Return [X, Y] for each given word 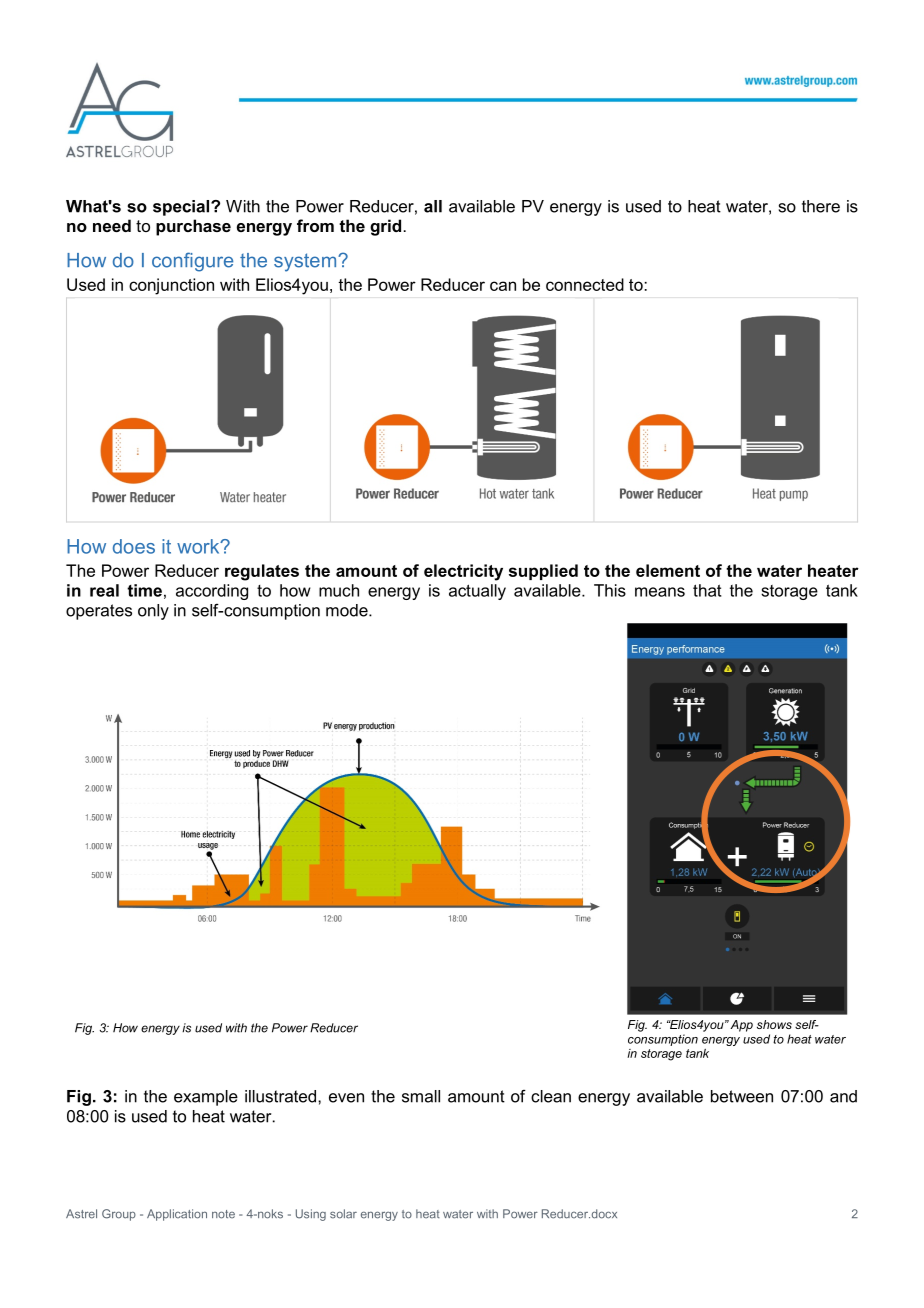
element [668, 570]
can [503, 286]
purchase [193, 227]
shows [774, 1024]
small [421, 1096]
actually [477, 592]
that [707, 590]
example [206, 1098]
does [134, 546]
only [153, 612]
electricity [463, 572]
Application [177, 1215]
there [821, 206]
